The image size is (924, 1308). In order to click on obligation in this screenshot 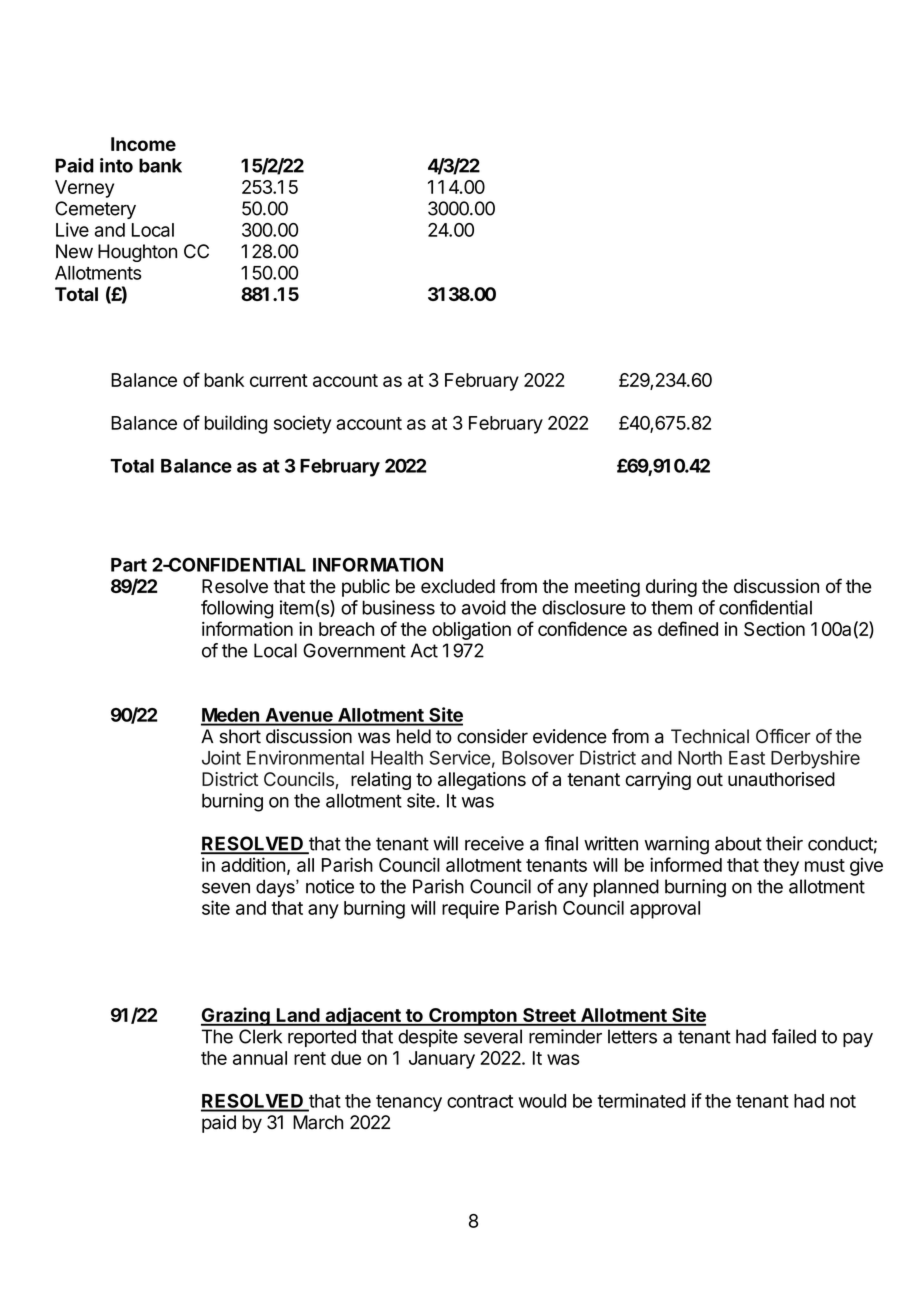, I will do `click(471, 631)`.
